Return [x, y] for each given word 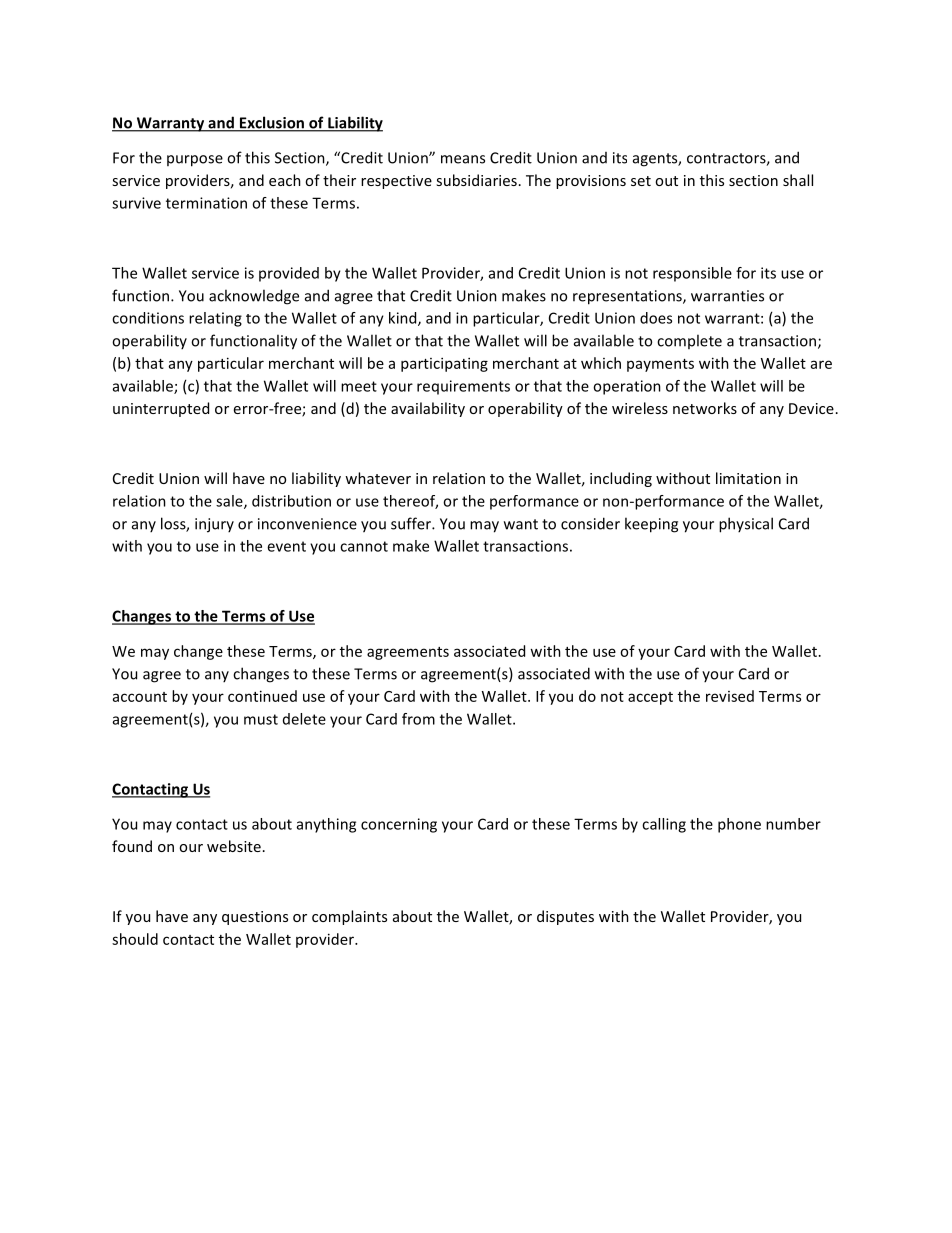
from [418, 719]
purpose [195, 161]
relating [215, 319]
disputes [565, 917]
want [521, 524]
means [463, 159]
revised [730, 696]
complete [689, 341]
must [261, 719]
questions [255, 918]
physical [746, 525]
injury [214, 525]
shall [798, 180]
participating [444, 364]
